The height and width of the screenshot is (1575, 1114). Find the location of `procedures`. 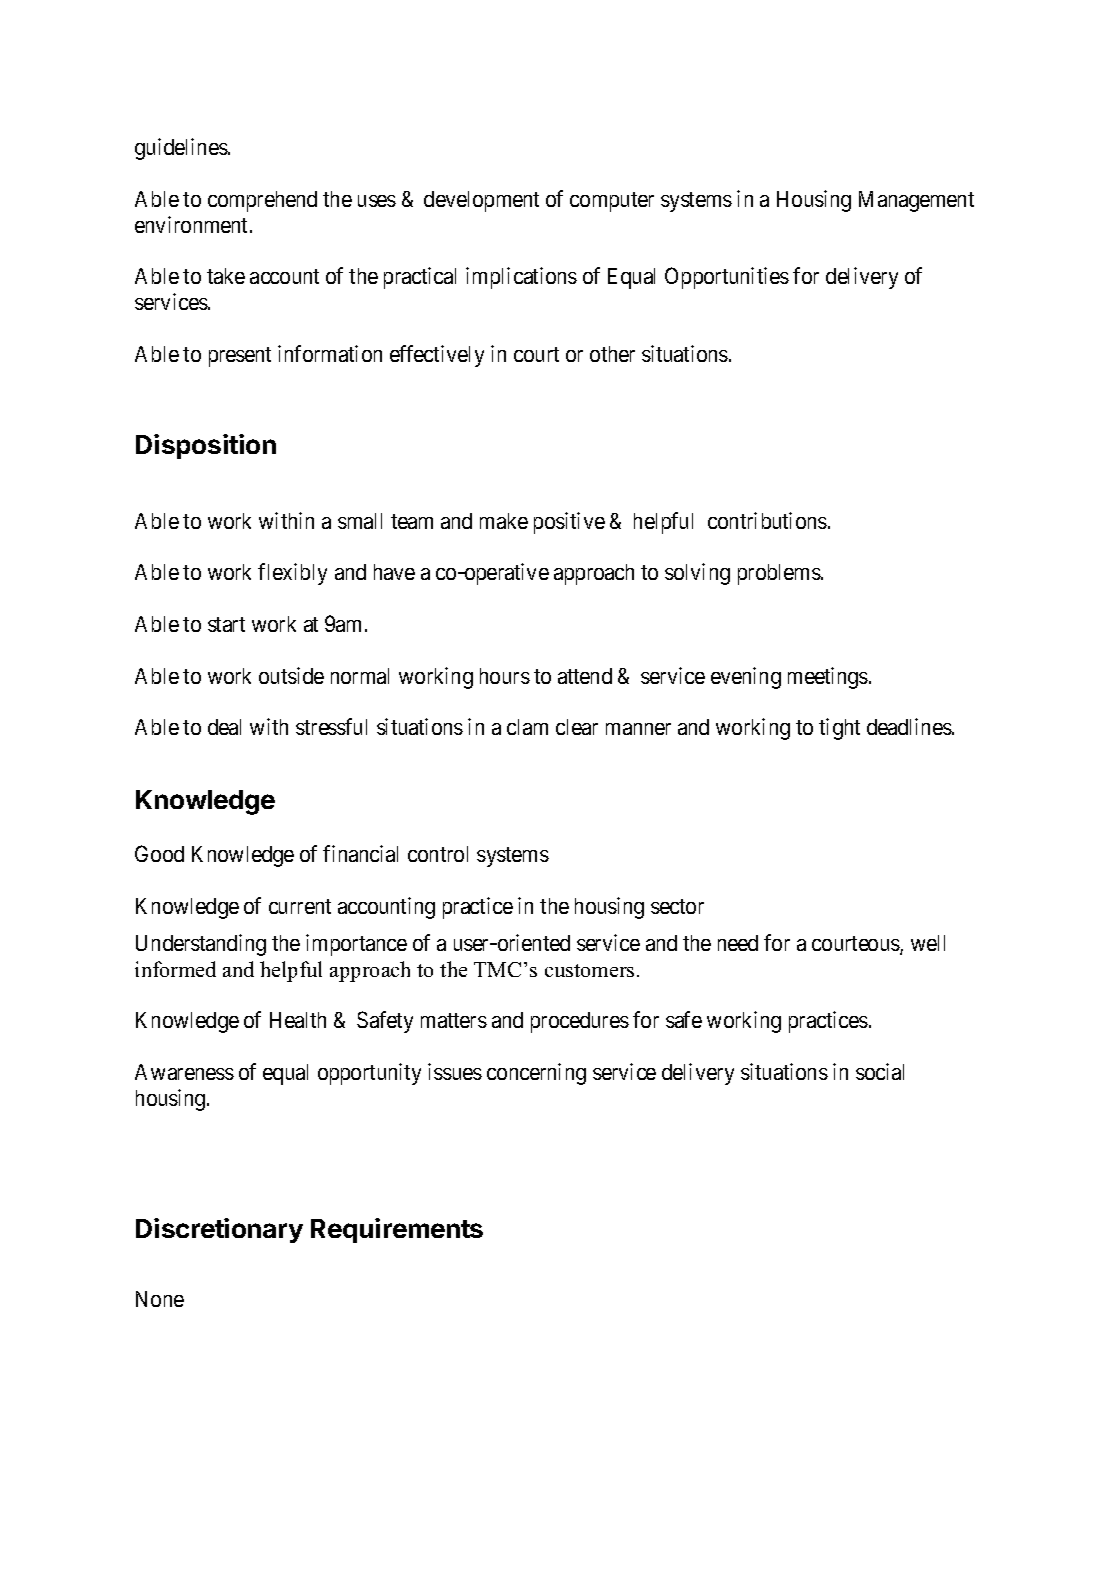

procedures is located at coordinates (580, 1022).
